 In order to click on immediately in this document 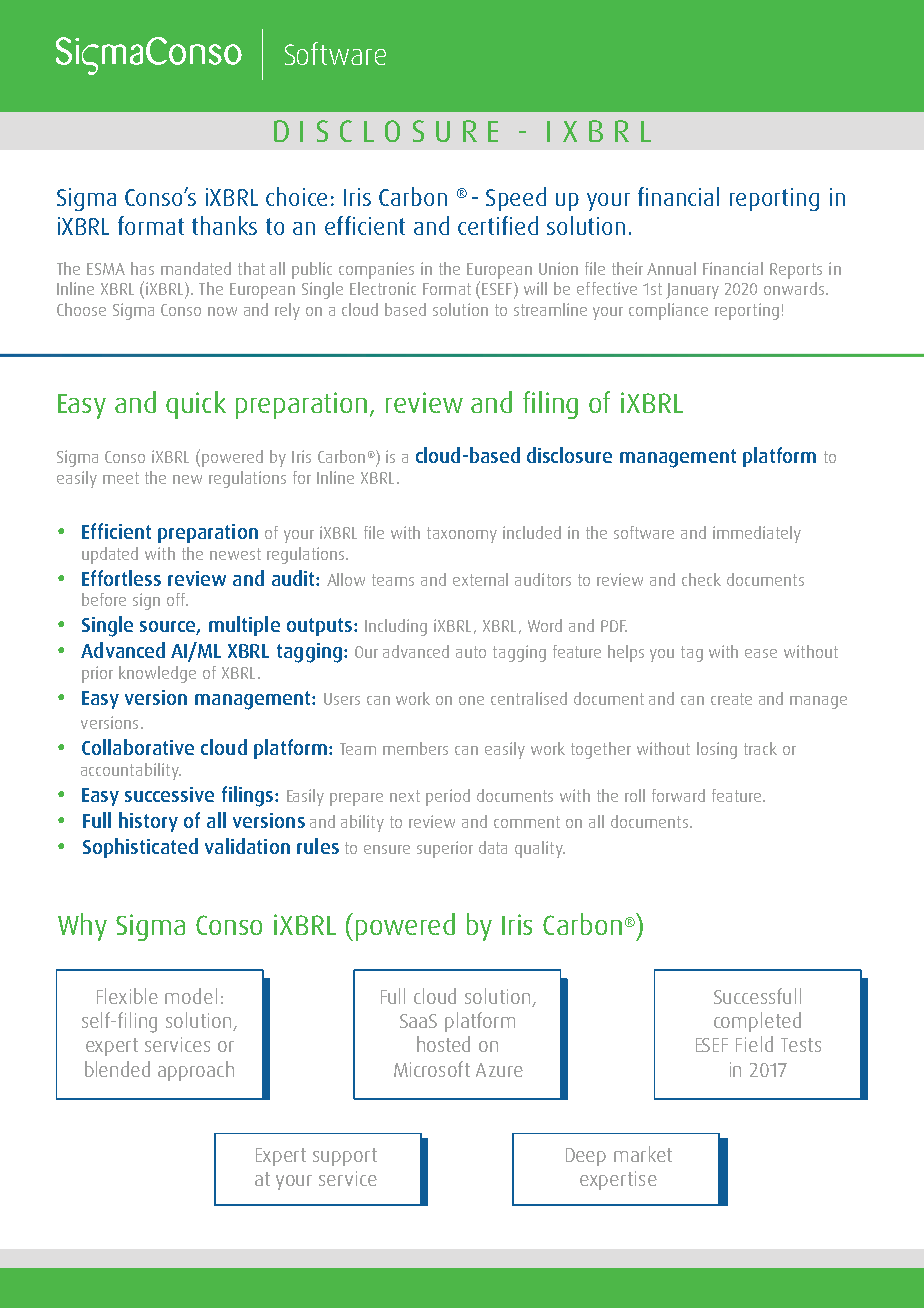, I will do `click(757, 534)`.
